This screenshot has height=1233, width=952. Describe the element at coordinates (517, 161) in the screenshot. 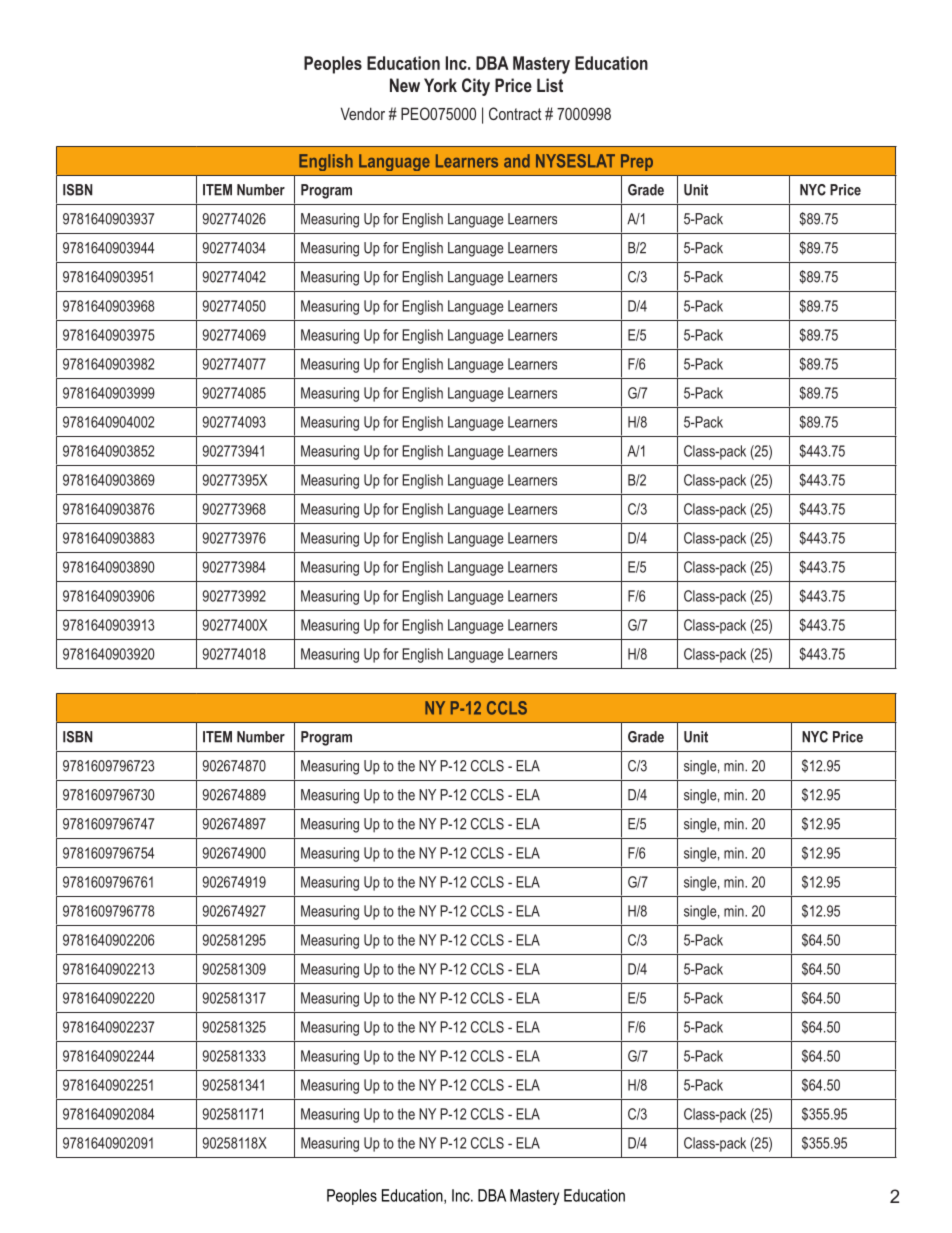

I see `and` at that location.
